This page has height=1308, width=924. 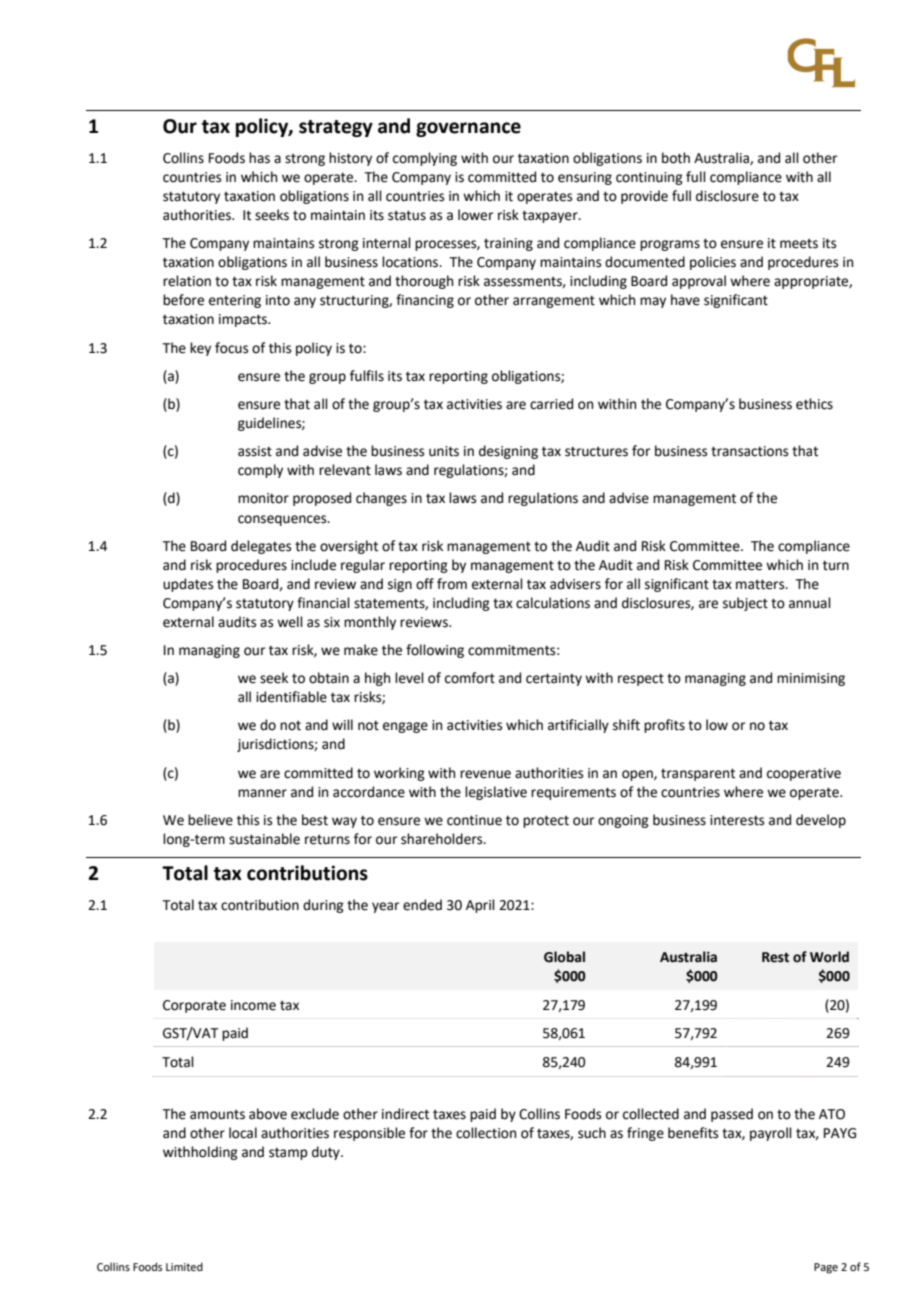 I want to click on comfort, so click(x=470, y=678).
